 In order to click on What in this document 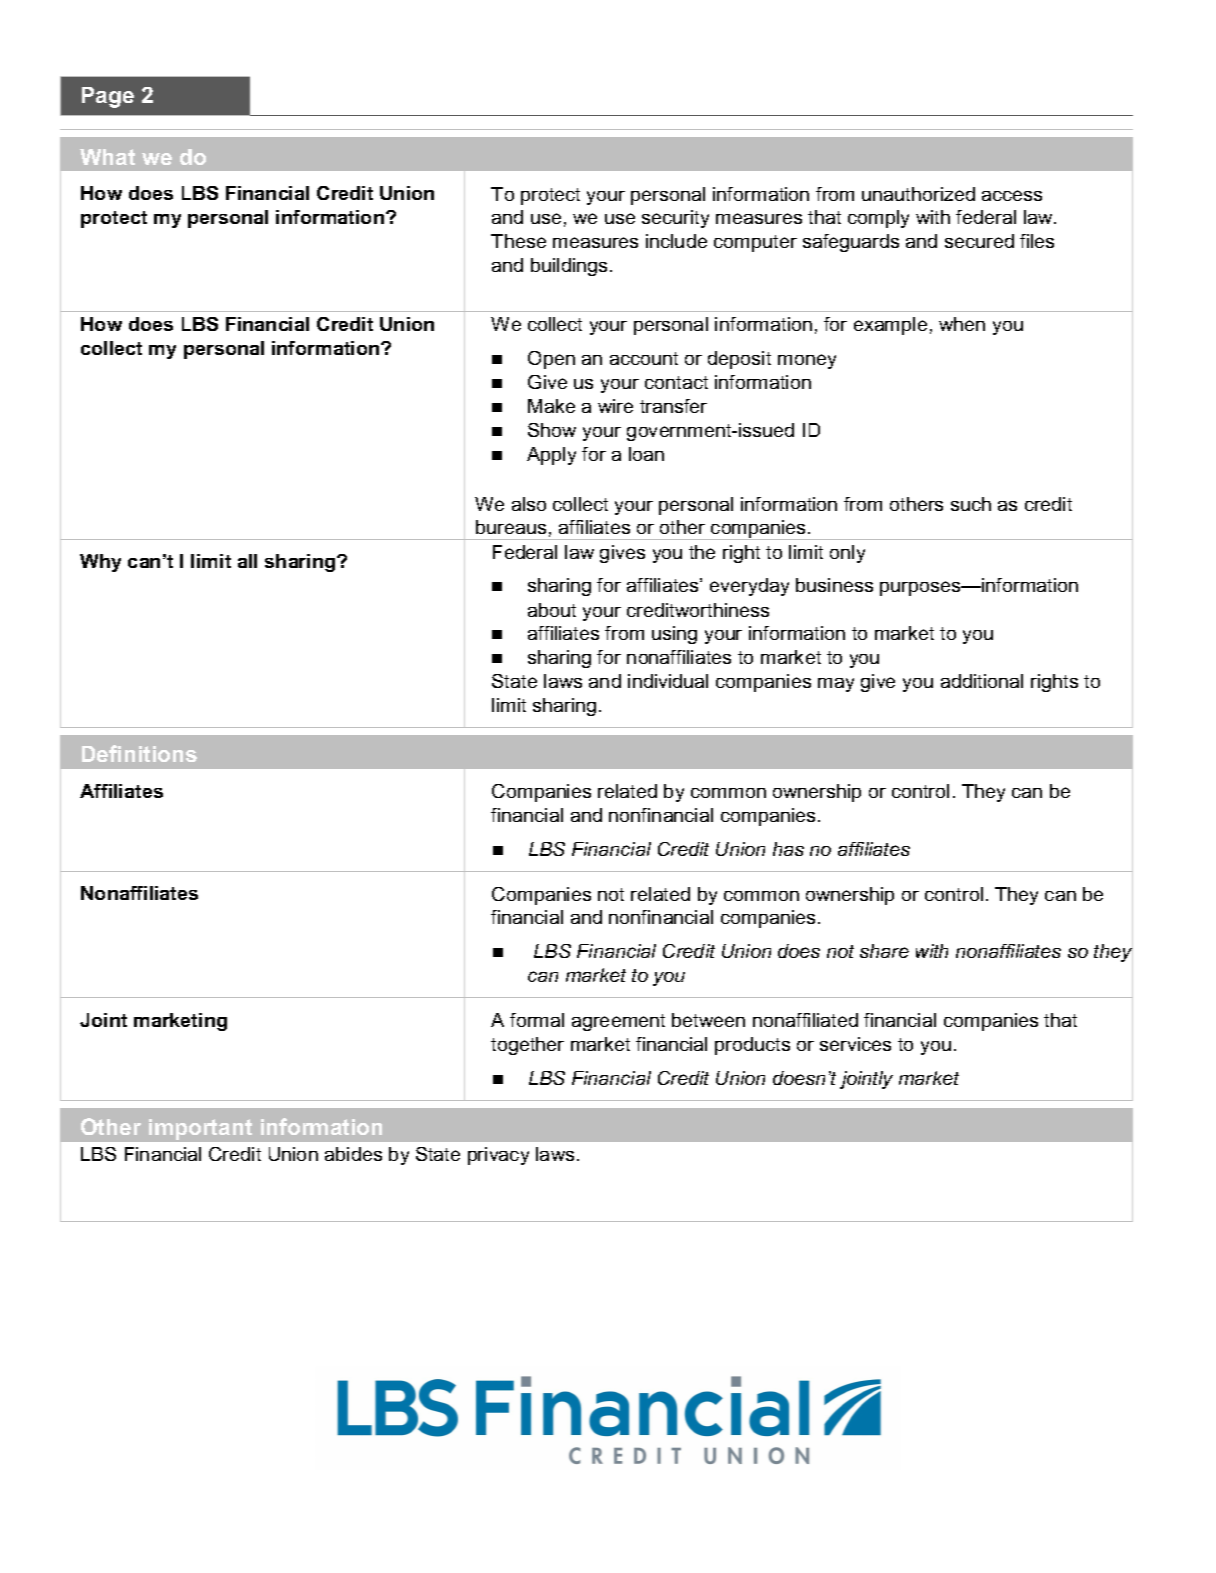, I will do `click(107, 157)`.
